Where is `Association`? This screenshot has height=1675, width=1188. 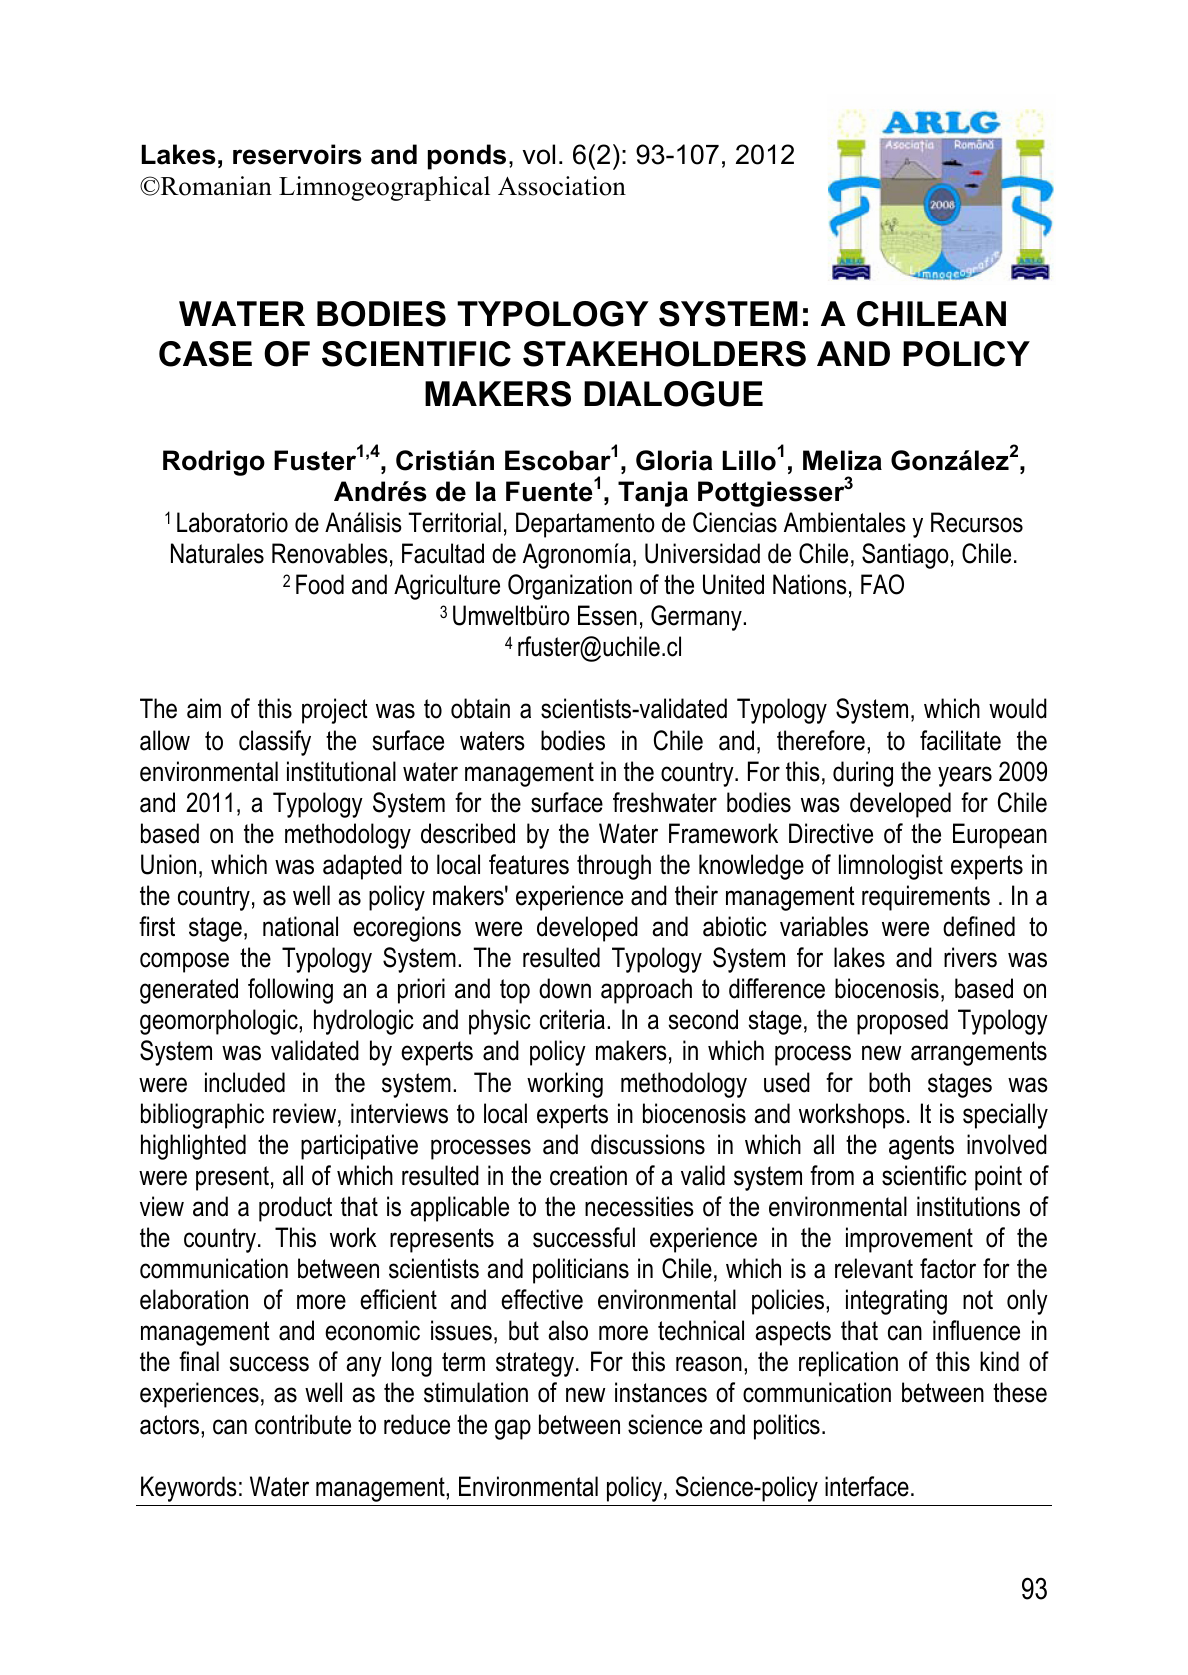
Association is located at coordinates (562, 186).
